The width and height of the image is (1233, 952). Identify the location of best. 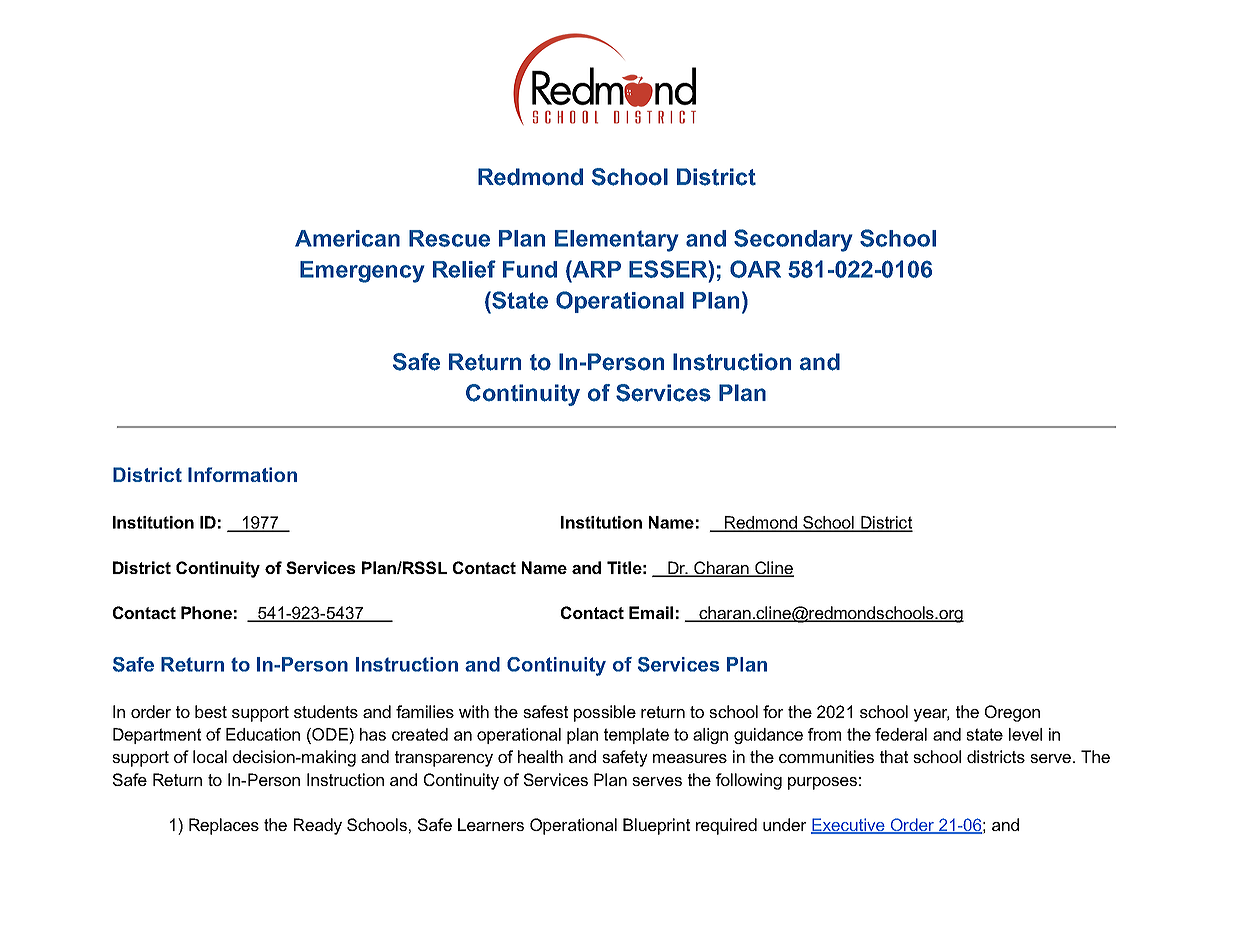
(211, 711).
